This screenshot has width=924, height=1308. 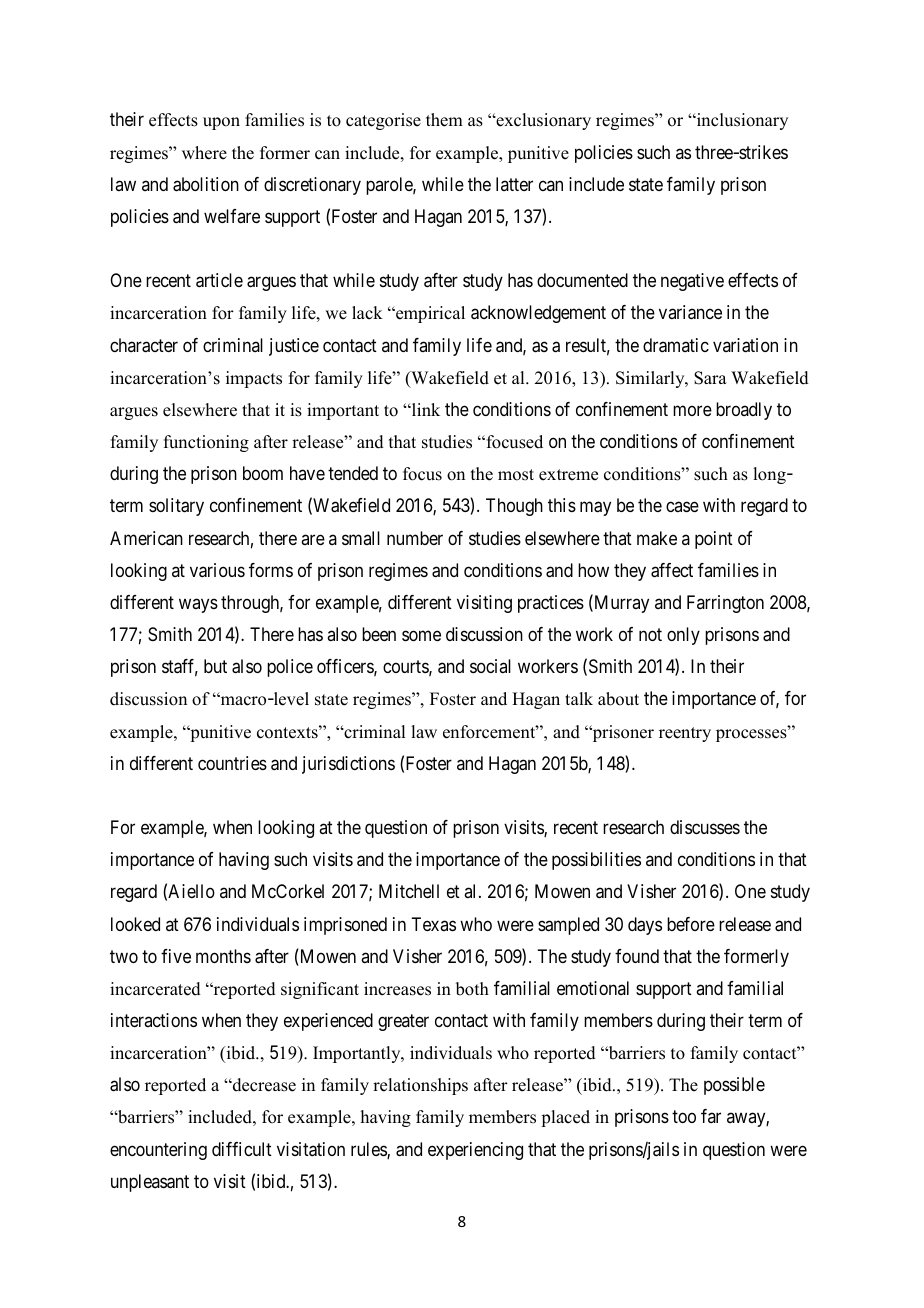 I want to click on but, so click(x=215, y=666).
